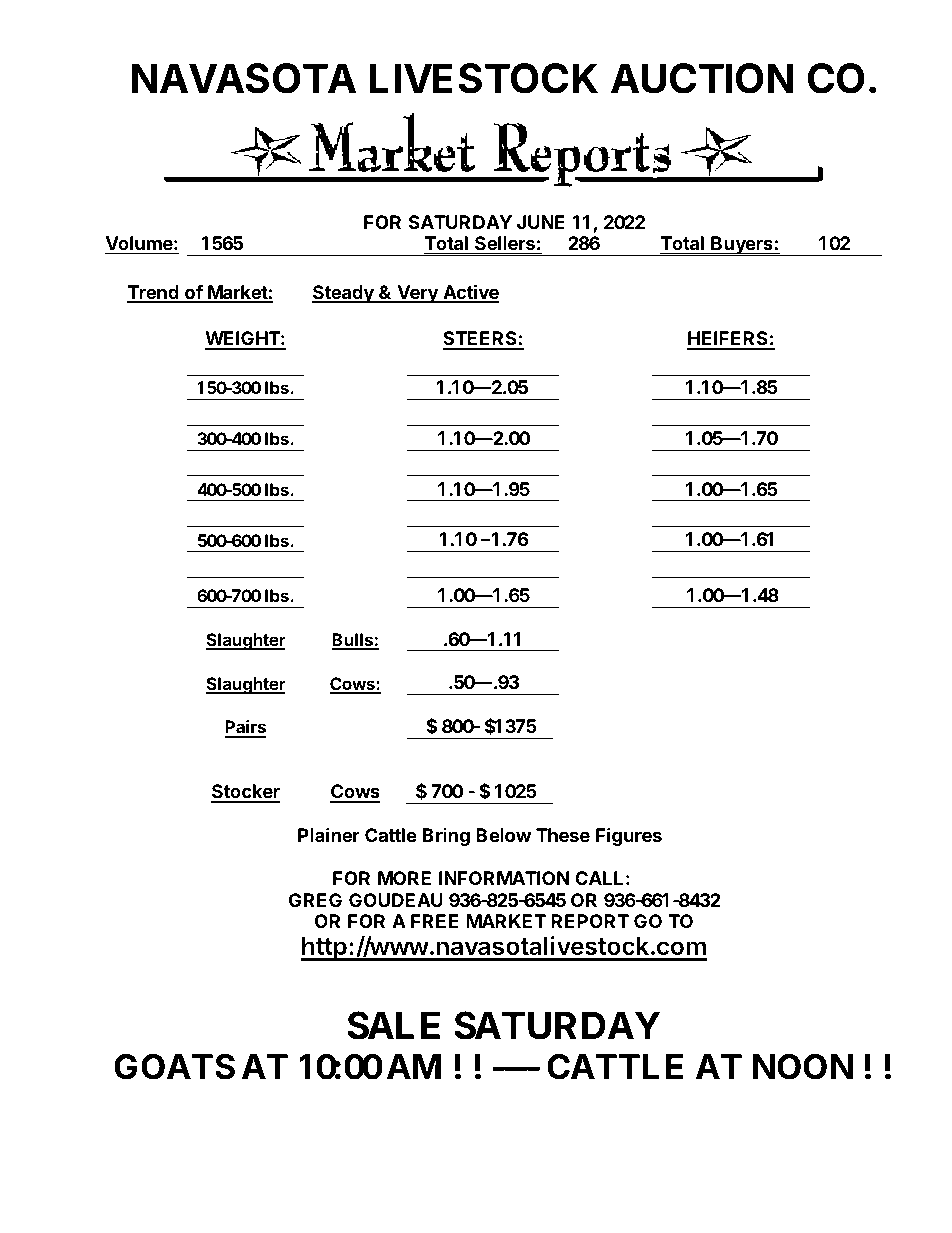 This screenshot has height=1233, width=952. I want to click on Bulls, so click(353, 641).
